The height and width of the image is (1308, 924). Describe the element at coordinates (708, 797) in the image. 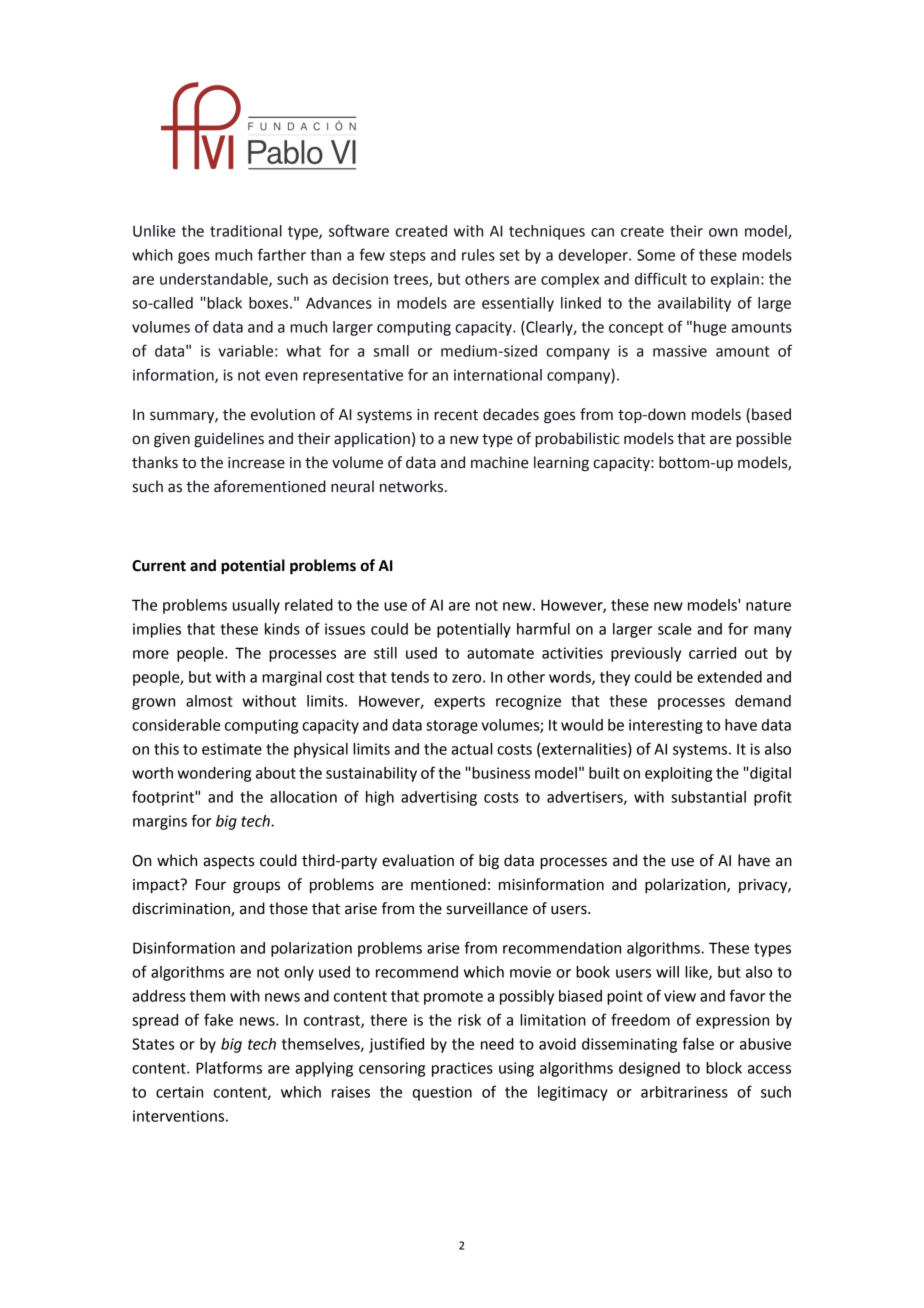

I see `substantial` at that location.
